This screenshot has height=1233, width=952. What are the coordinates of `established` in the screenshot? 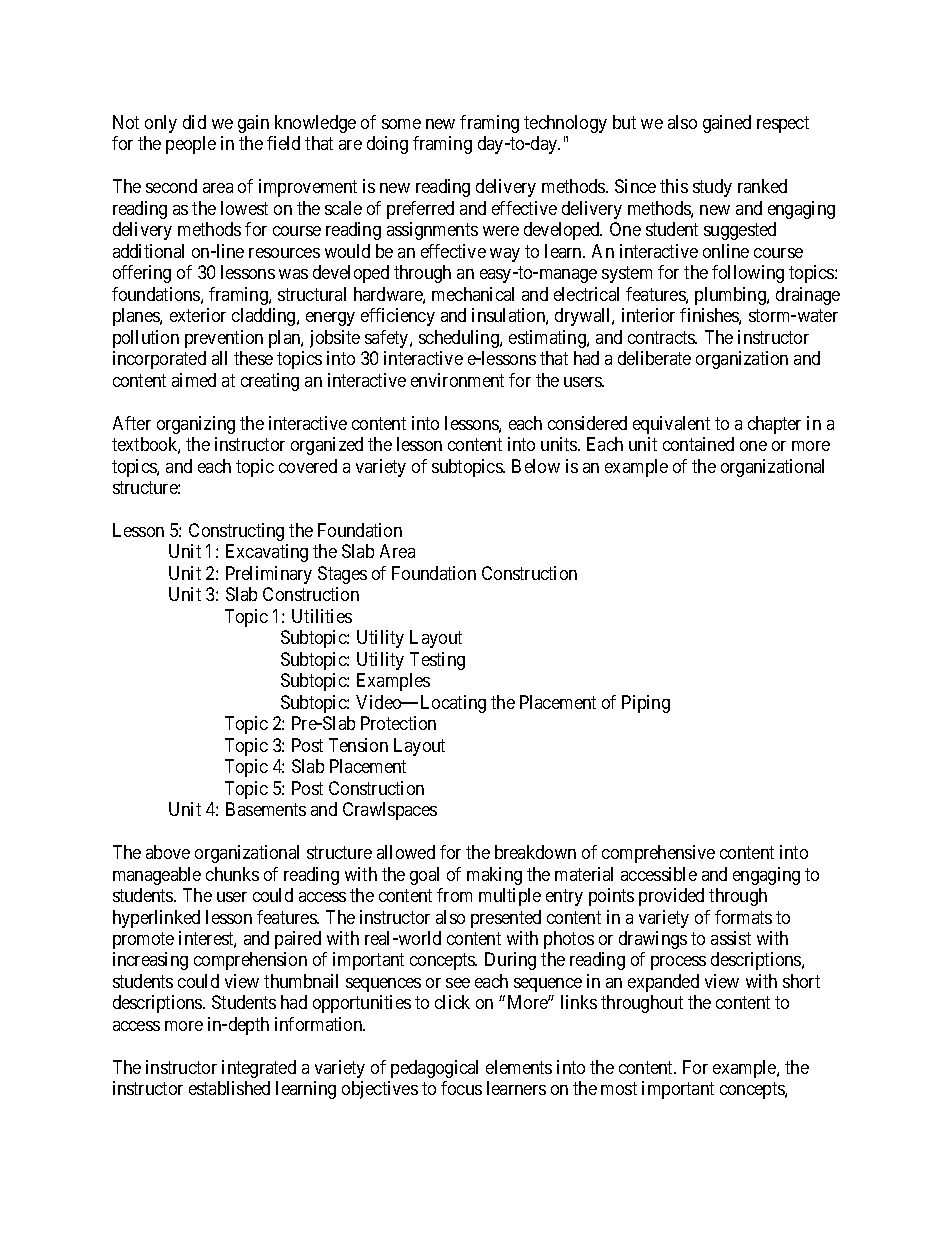 It's located at (229, 1088).
